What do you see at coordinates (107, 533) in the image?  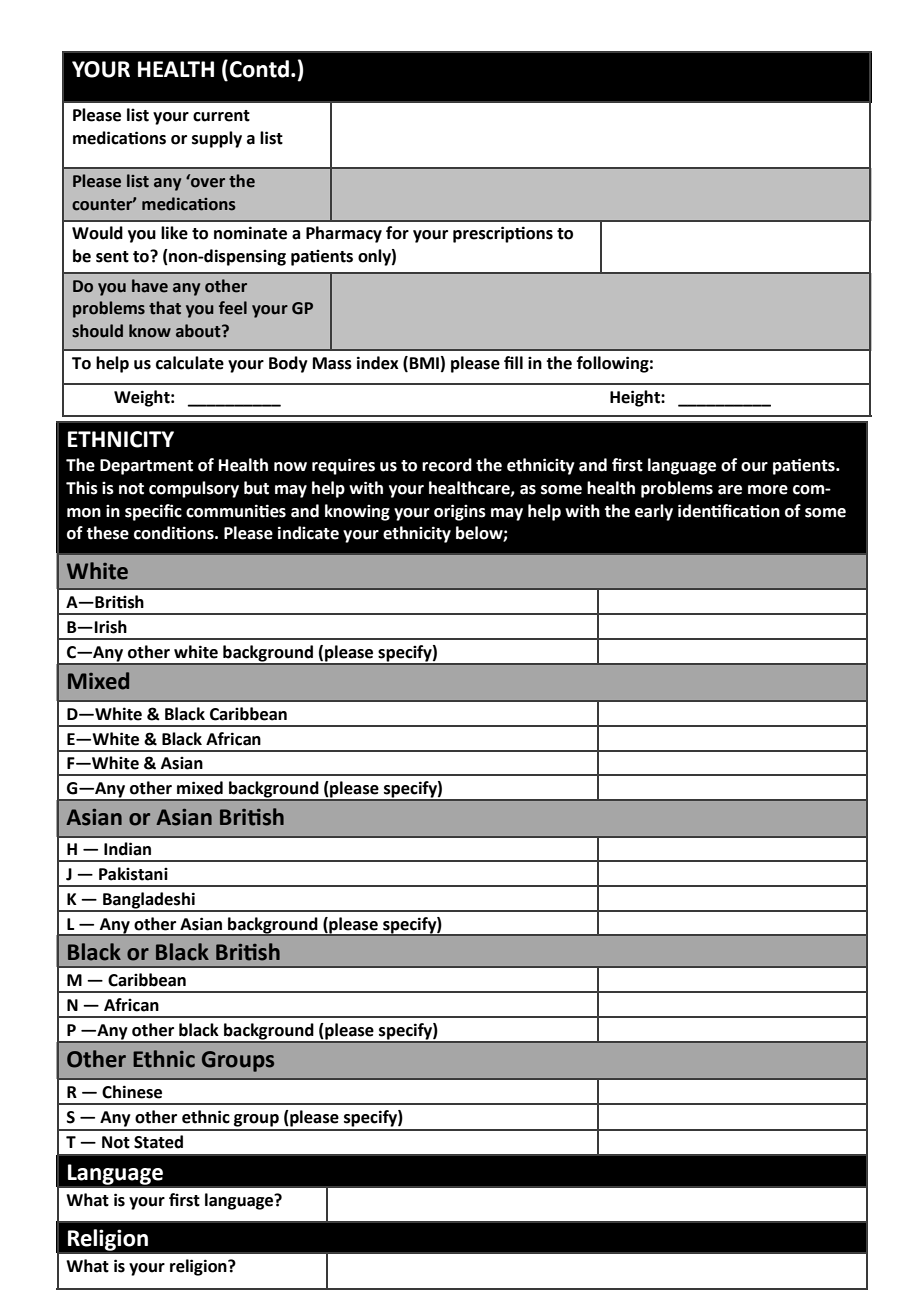 I see `these` at bounding box center [107, 533].
